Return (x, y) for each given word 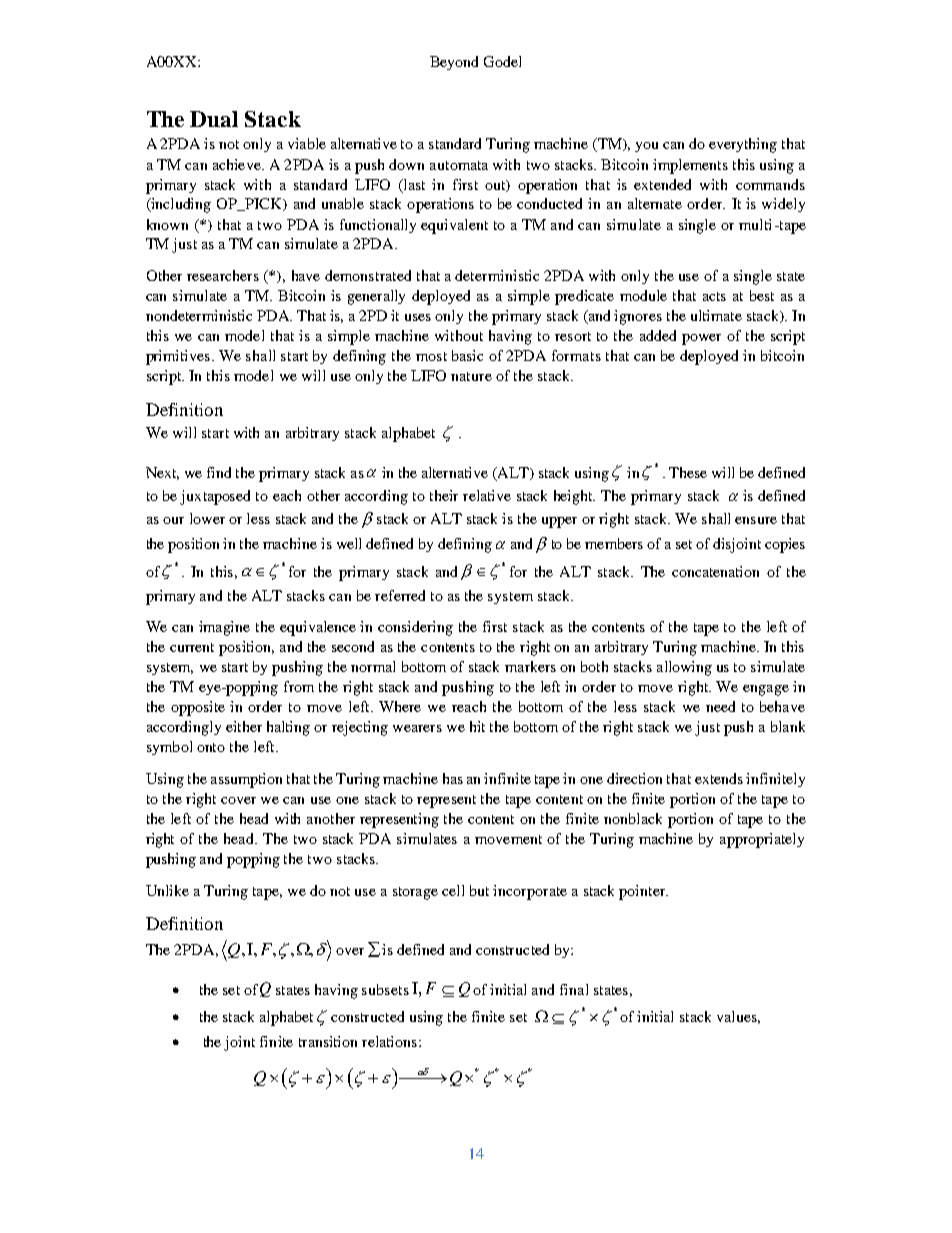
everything (743, 145)
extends (719, 778)
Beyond (454, 63)
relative (487, 495)
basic (467, 355)
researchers (223, 275)
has (453, 778)
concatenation (715, 571)
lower (207, 518)
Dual (214, 119)
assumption (246, 780)
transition (328, 1041)
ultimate (716, 315)
